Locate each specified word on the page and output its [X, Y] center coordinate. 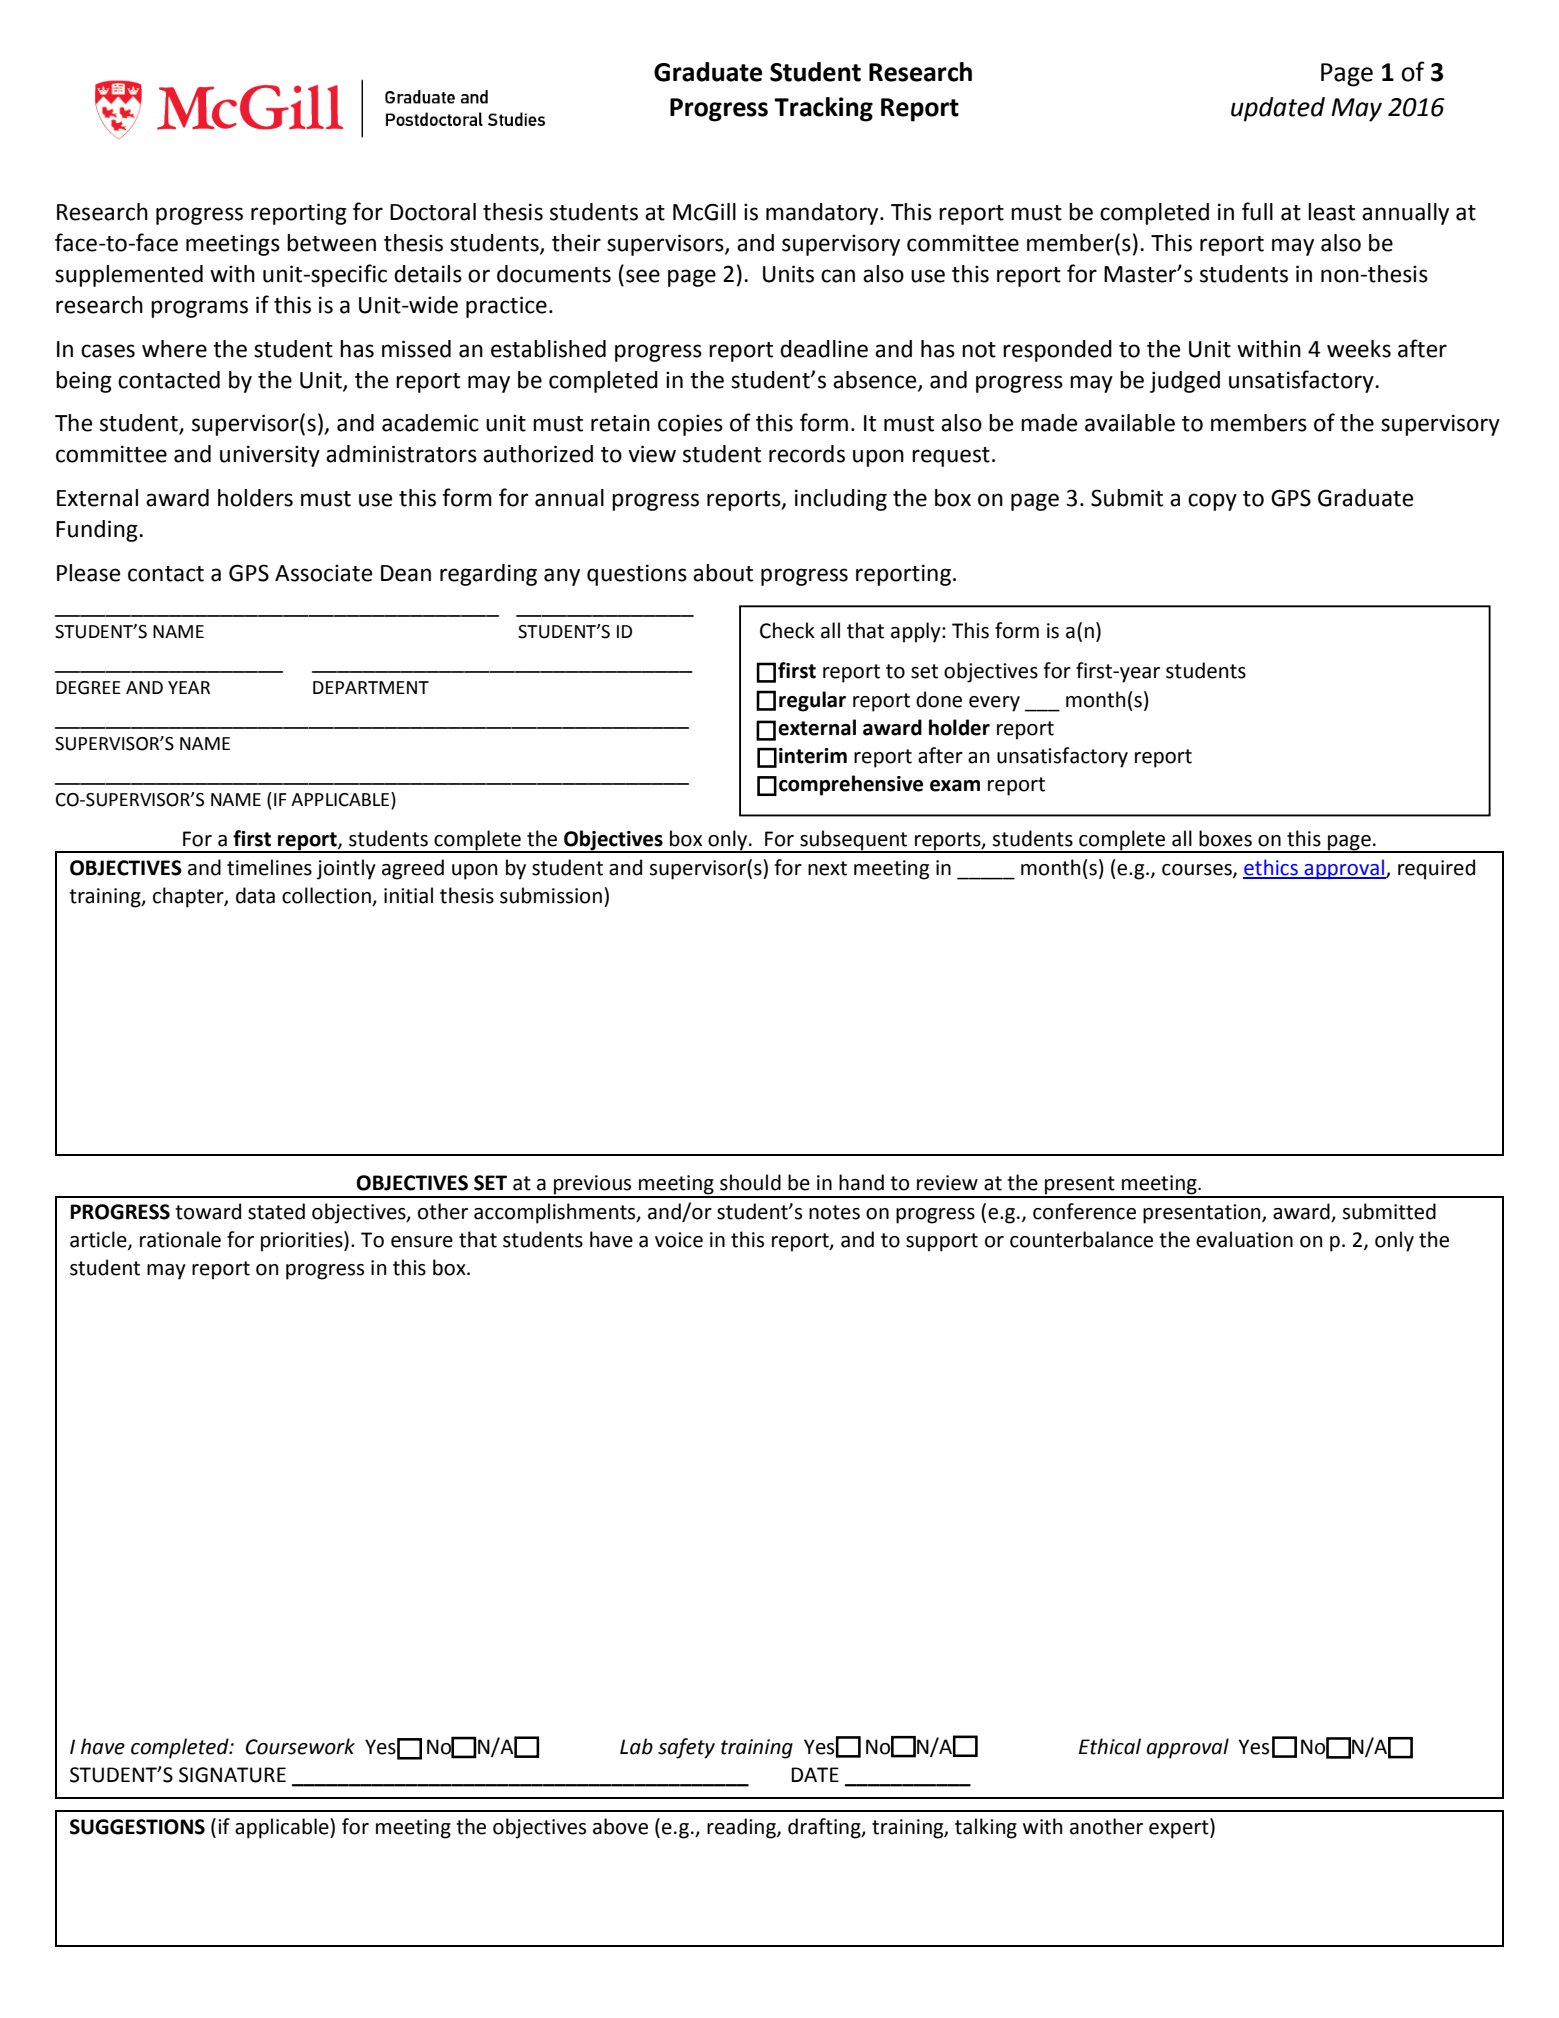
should [750, 1182]
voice [679, 1240]
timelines [269, 867]
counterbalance [1081, 1239]
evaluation [1244, 1239]
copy [1212, 502]
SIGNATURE [232, 1775]
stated [276, 1211]
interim [813, 756]
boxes [1225, 838]
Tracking [823, 109]
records [807, 454]
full [1257, 211]
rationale [180, 1239]
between [331, 243]
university [270, 456]
